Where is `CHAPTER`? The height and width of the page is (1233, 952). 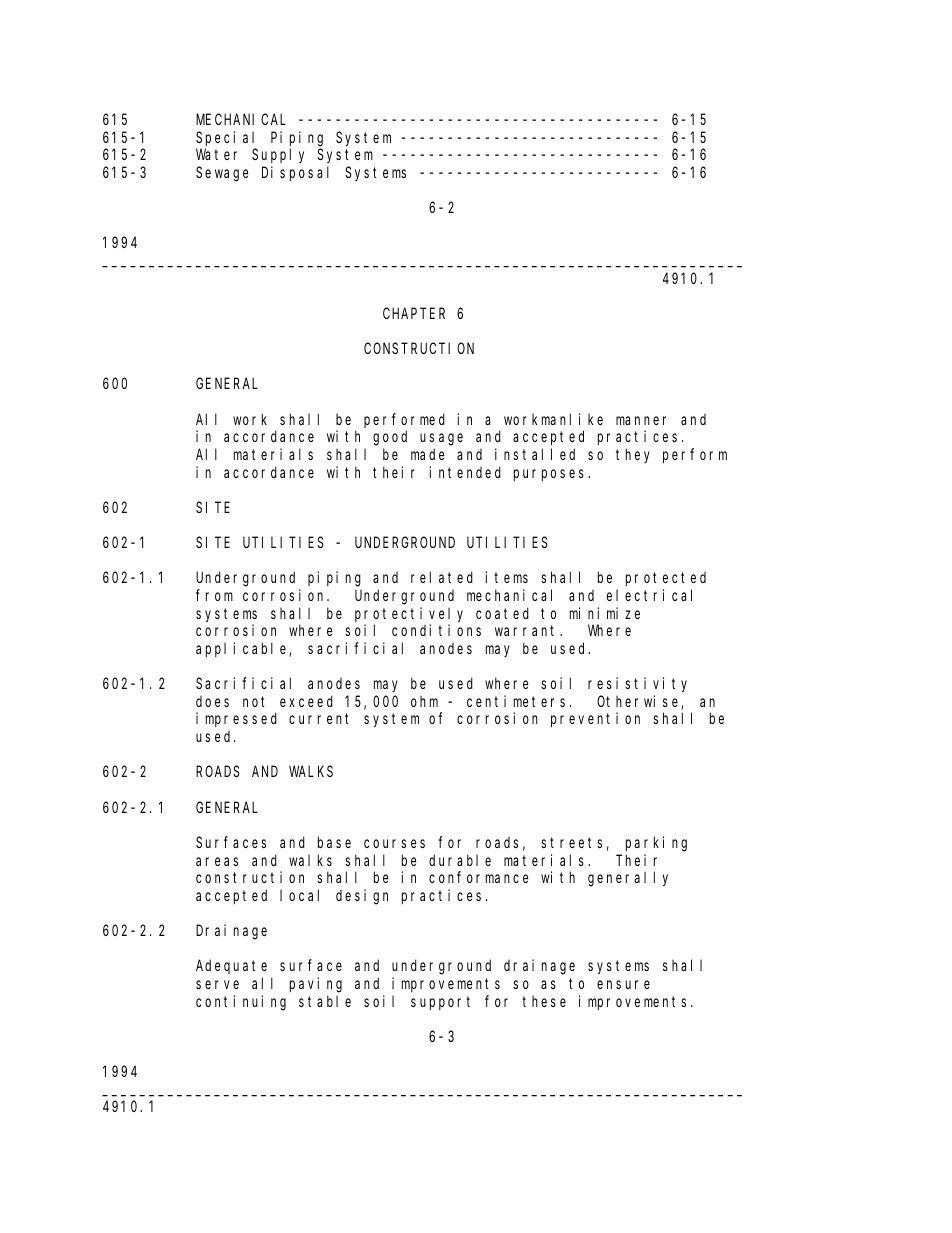 CHAPTER is located at coordinates (414, 313).
